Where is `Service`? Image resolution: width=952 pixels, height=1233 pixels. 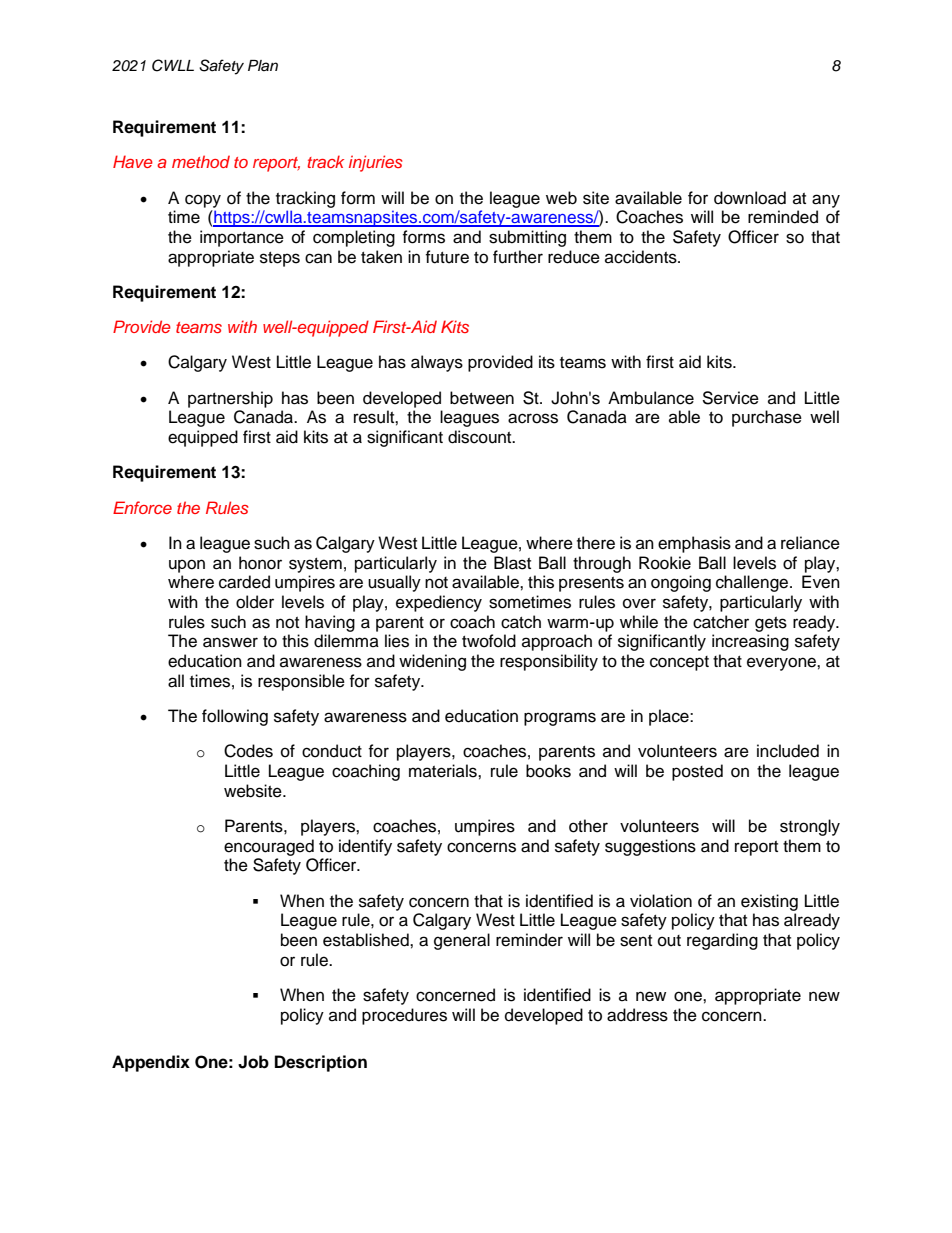 Service is located at coordinates (730, 398).
